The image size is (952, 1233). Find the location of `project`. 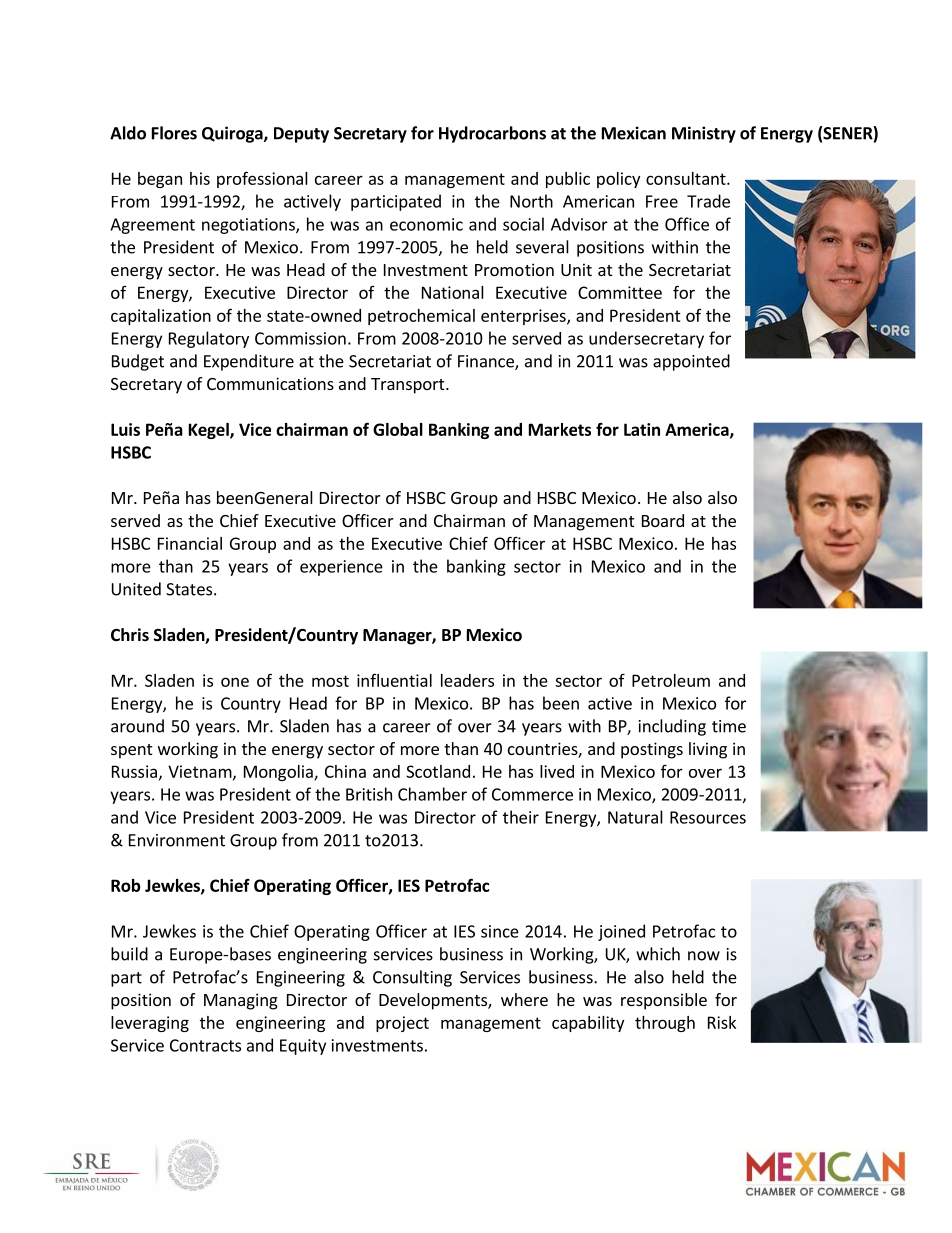

project is located at coordinates (402, 1024).
